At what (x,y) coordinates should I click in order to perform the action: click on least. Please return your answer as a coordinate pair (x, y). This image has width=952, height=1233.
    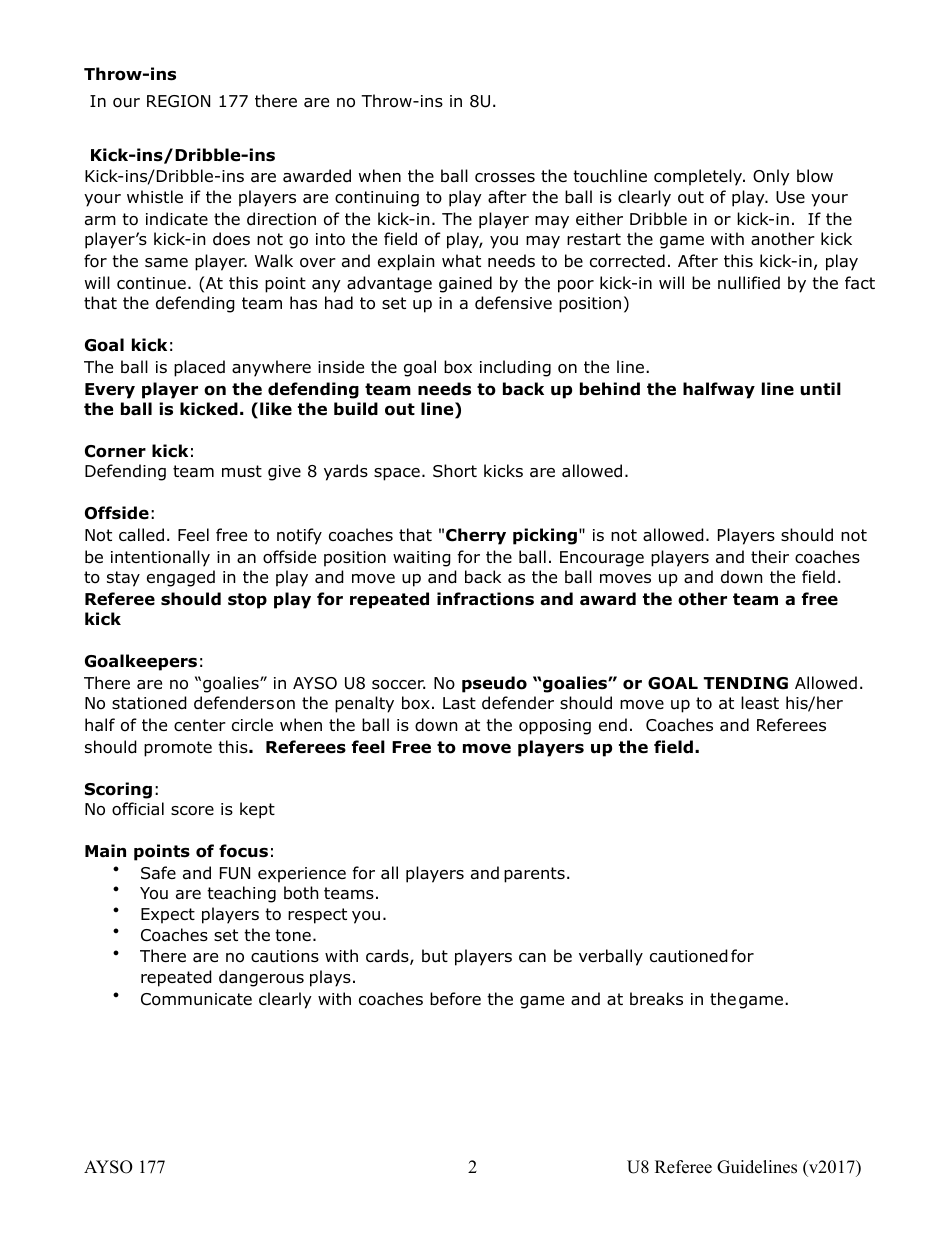
    Looking at the image, I should click on (760, 703).
